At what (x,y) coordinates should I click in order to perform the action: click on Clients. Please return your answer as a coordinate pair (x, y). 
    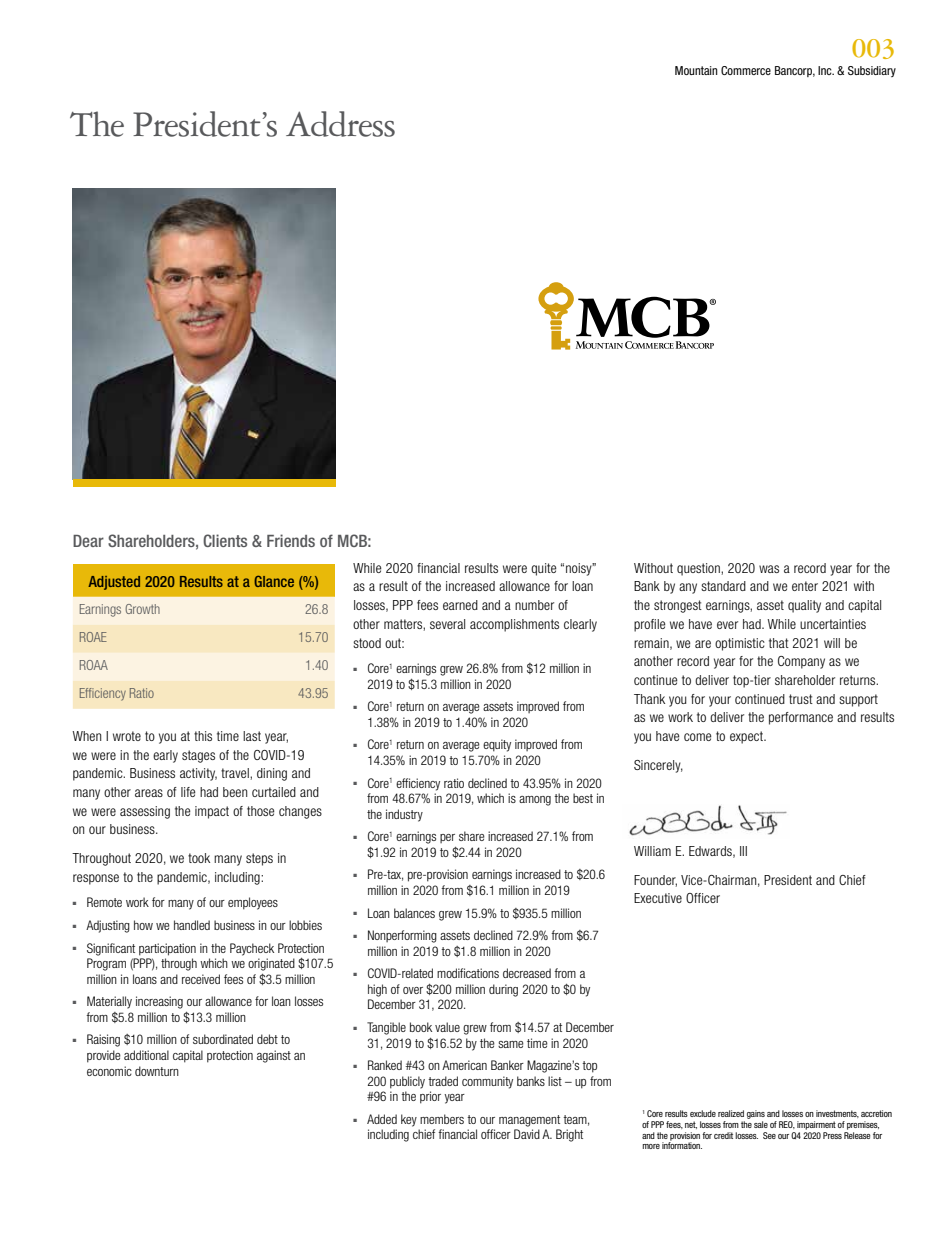
    Looking at the image, I should click on (225, 540).
